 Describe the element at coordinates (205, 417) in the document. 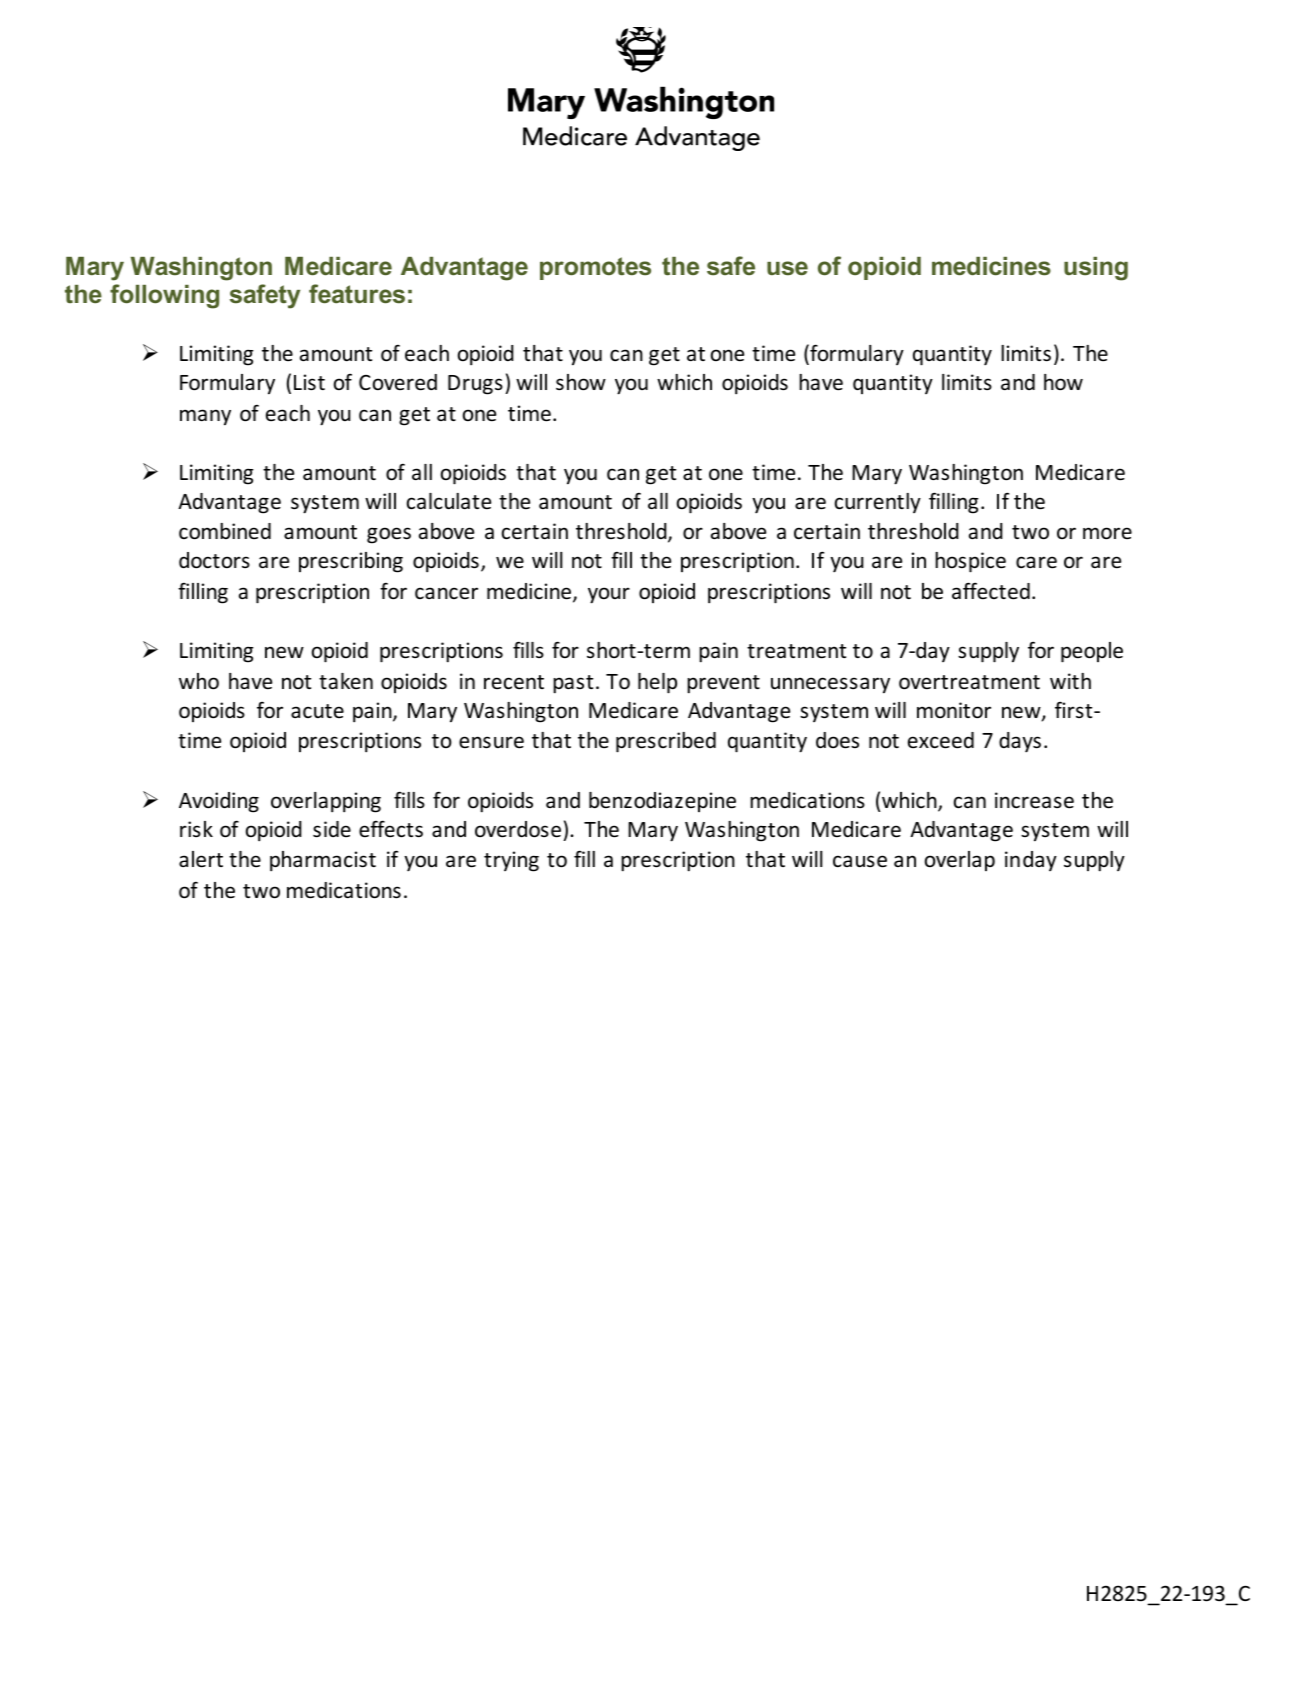

I see `many` at that location.
